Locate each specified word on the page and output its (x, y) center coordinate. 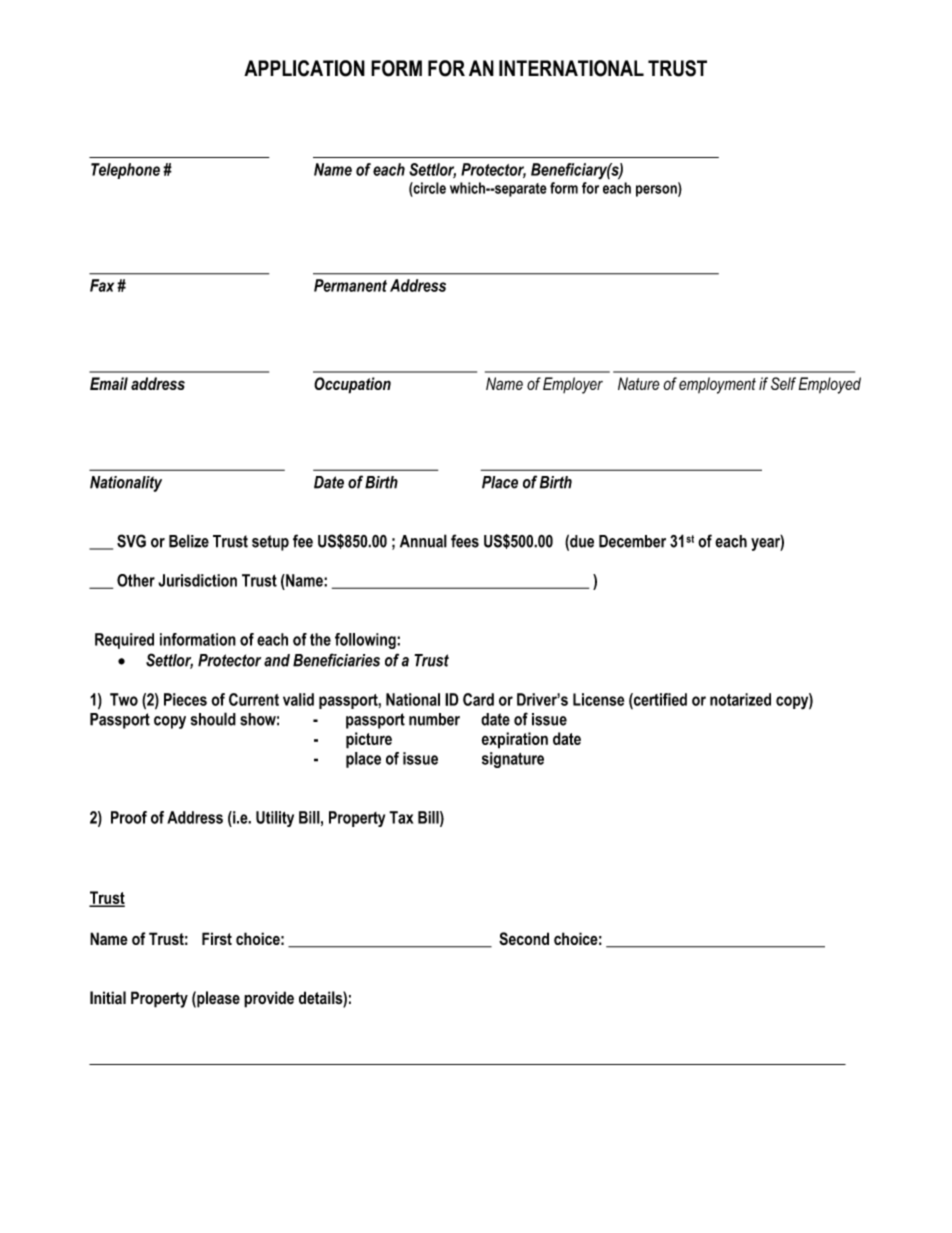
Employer (573, 385)
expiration (514, 740)
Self (783, 383)
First (217, 938)
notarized (740, 699)
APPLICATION (304, 68)
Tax (401, 817)
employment (717, 385)
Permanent (350, 285)
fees (465, 541)
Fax (102, 285)
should (213, 719)
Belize (189, 541)
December (632, 541)
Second (524, 938)
